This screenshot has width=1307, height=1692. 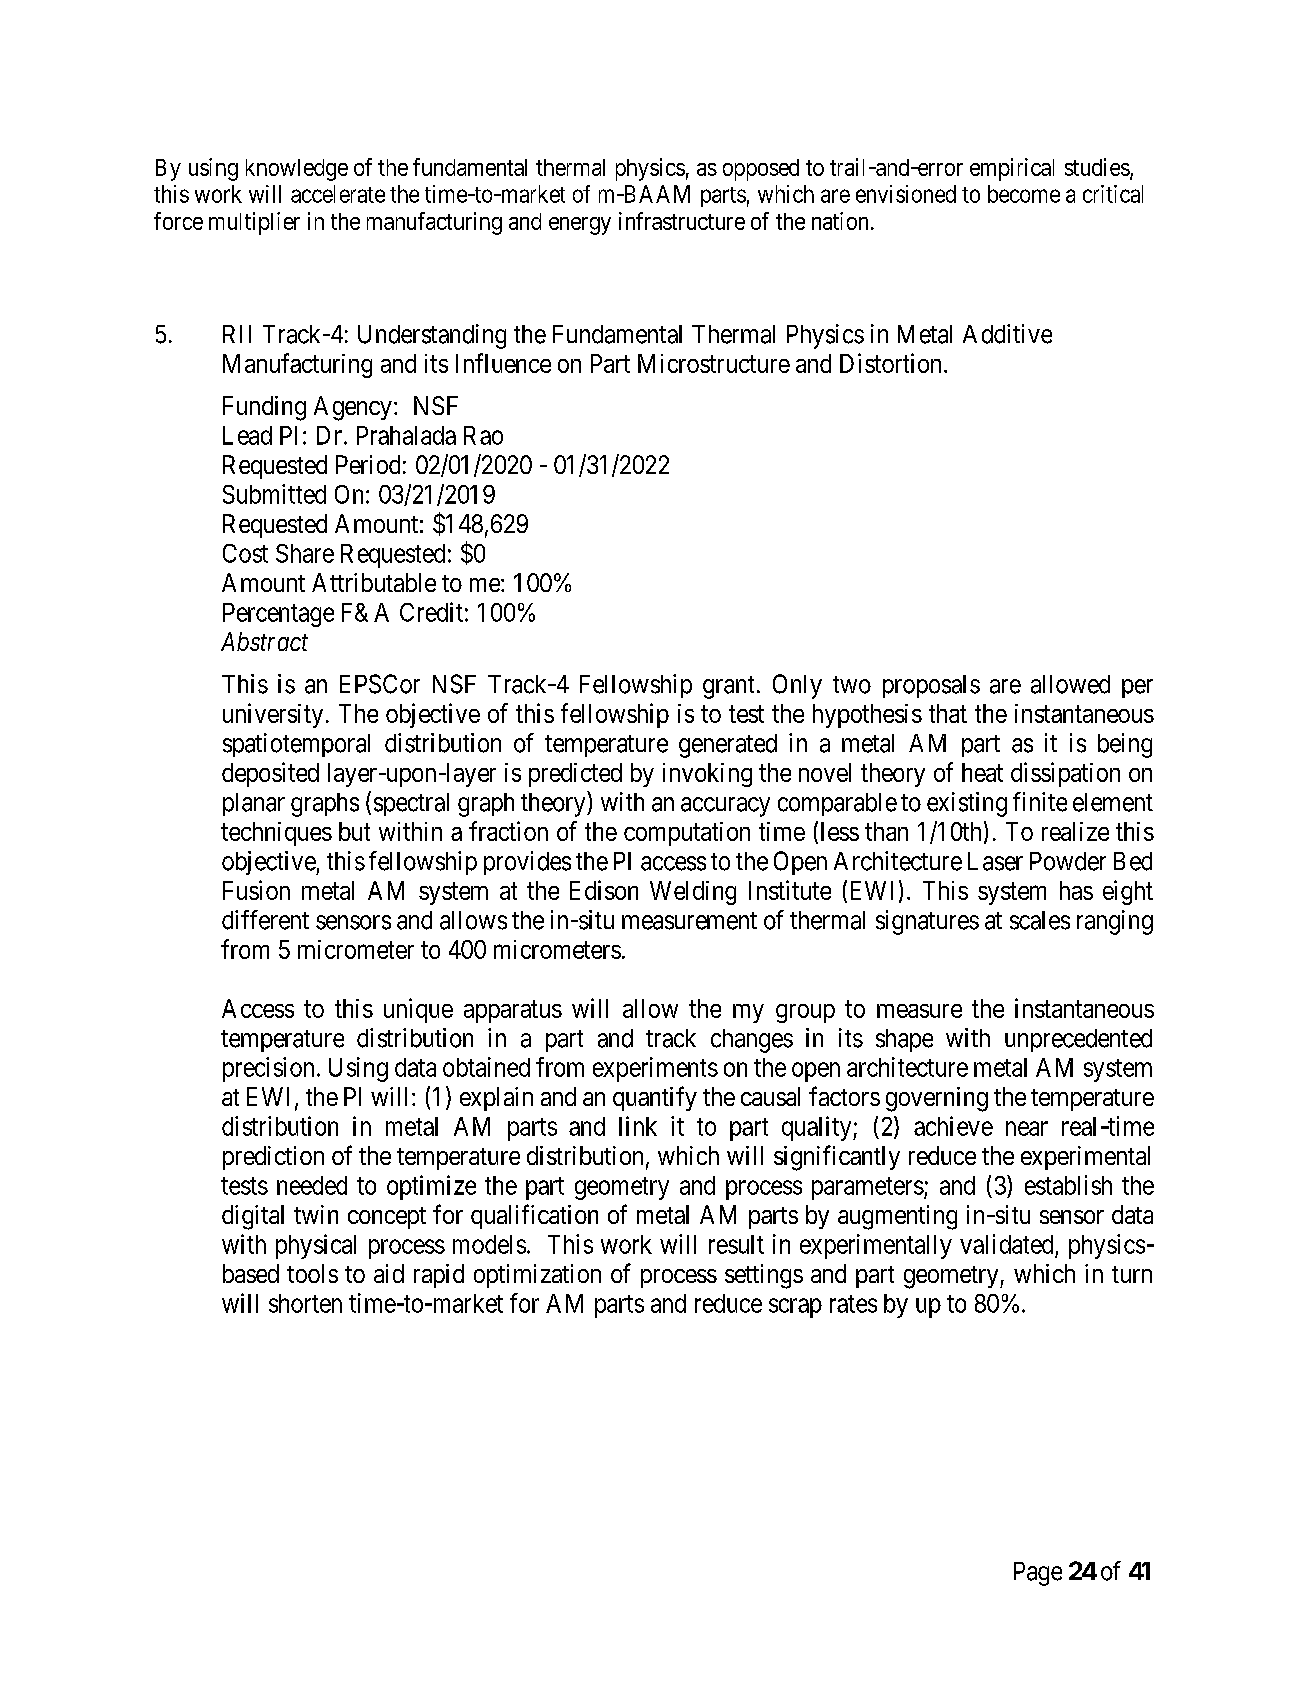 I want to click on invoking, so click(x=707, y=775).
